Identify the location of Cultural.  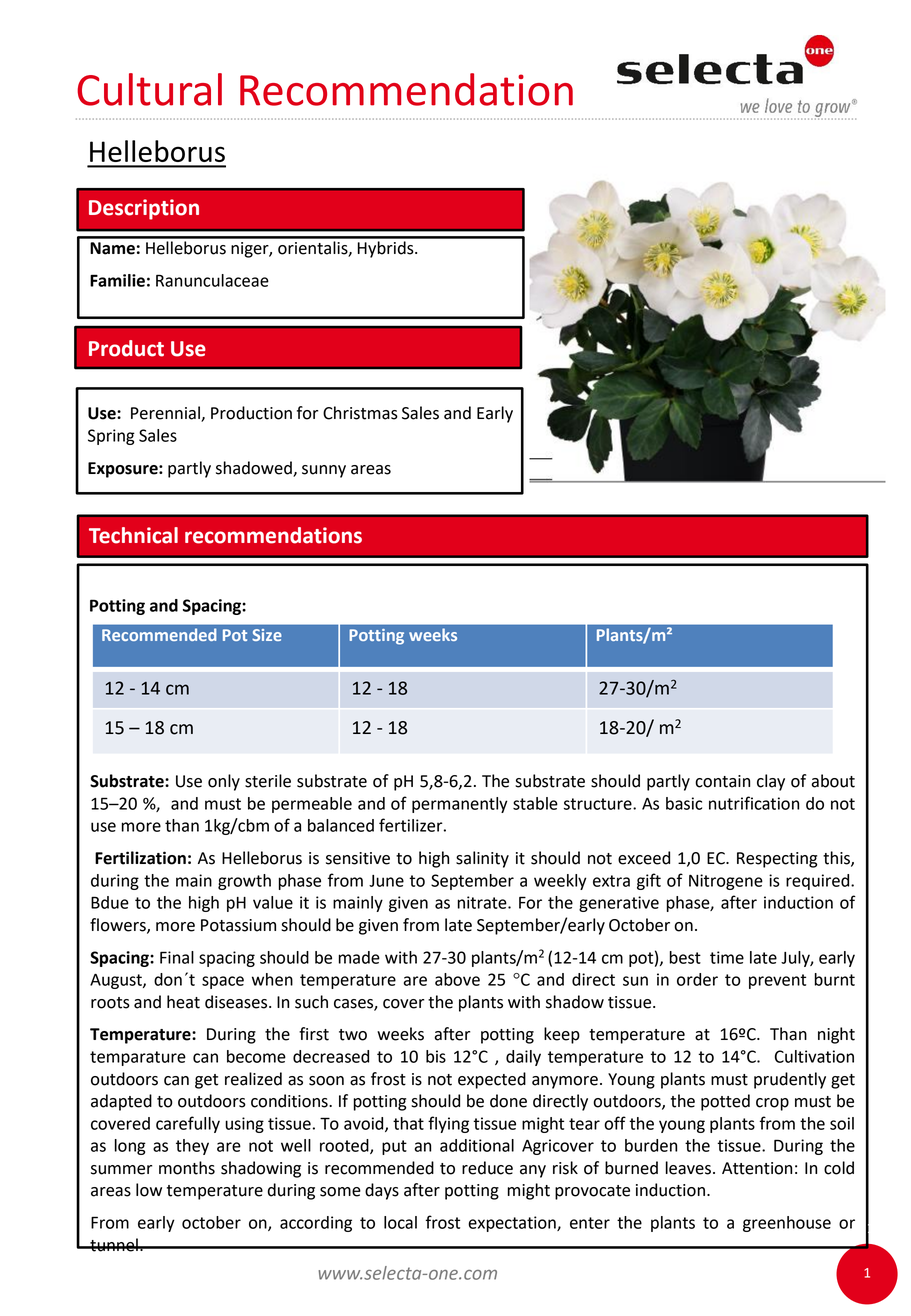
(149, 89).
